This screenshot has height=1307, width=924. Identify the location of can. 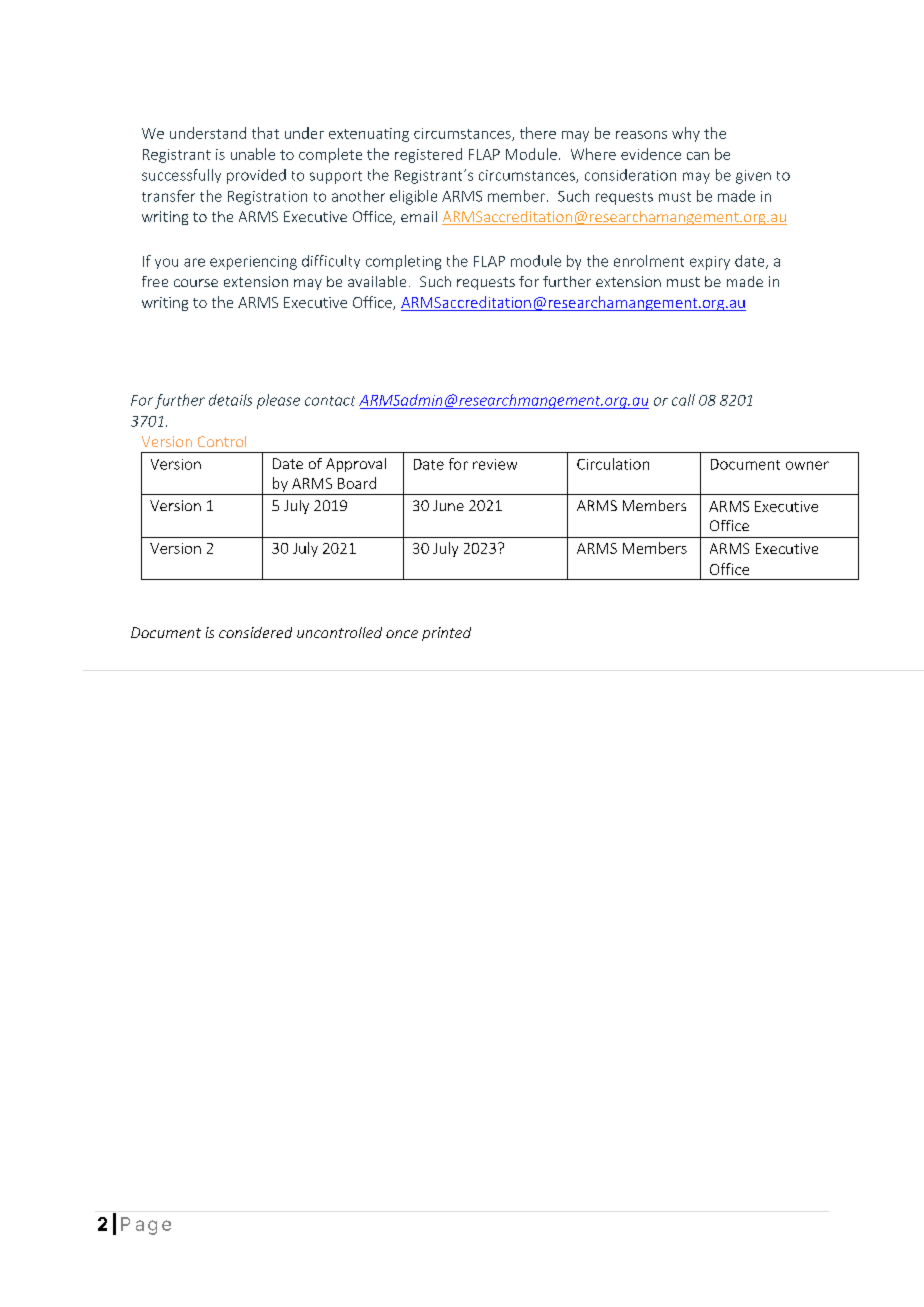
(698, 156).
